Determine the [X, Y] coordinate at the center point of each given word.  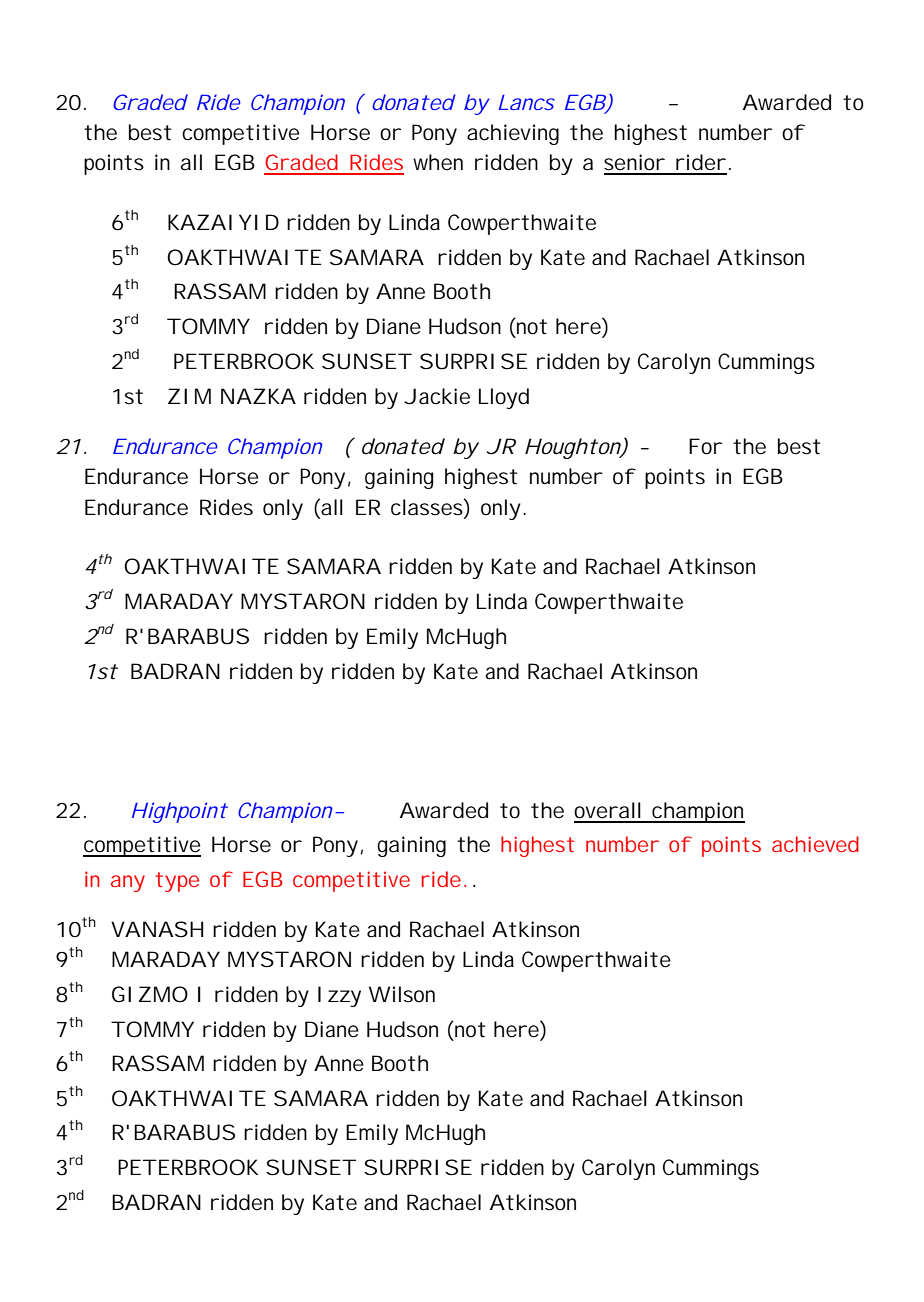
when [438, 162]
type [177, 882]
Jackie [437, 396]
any [128, 883]
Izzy [339, 996]
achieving [513, 134]
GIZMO [150, 994]
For [705, 446]
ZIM [189, 396]
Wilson [402, 994]
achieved [815, 844]
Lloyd [504, 398]
